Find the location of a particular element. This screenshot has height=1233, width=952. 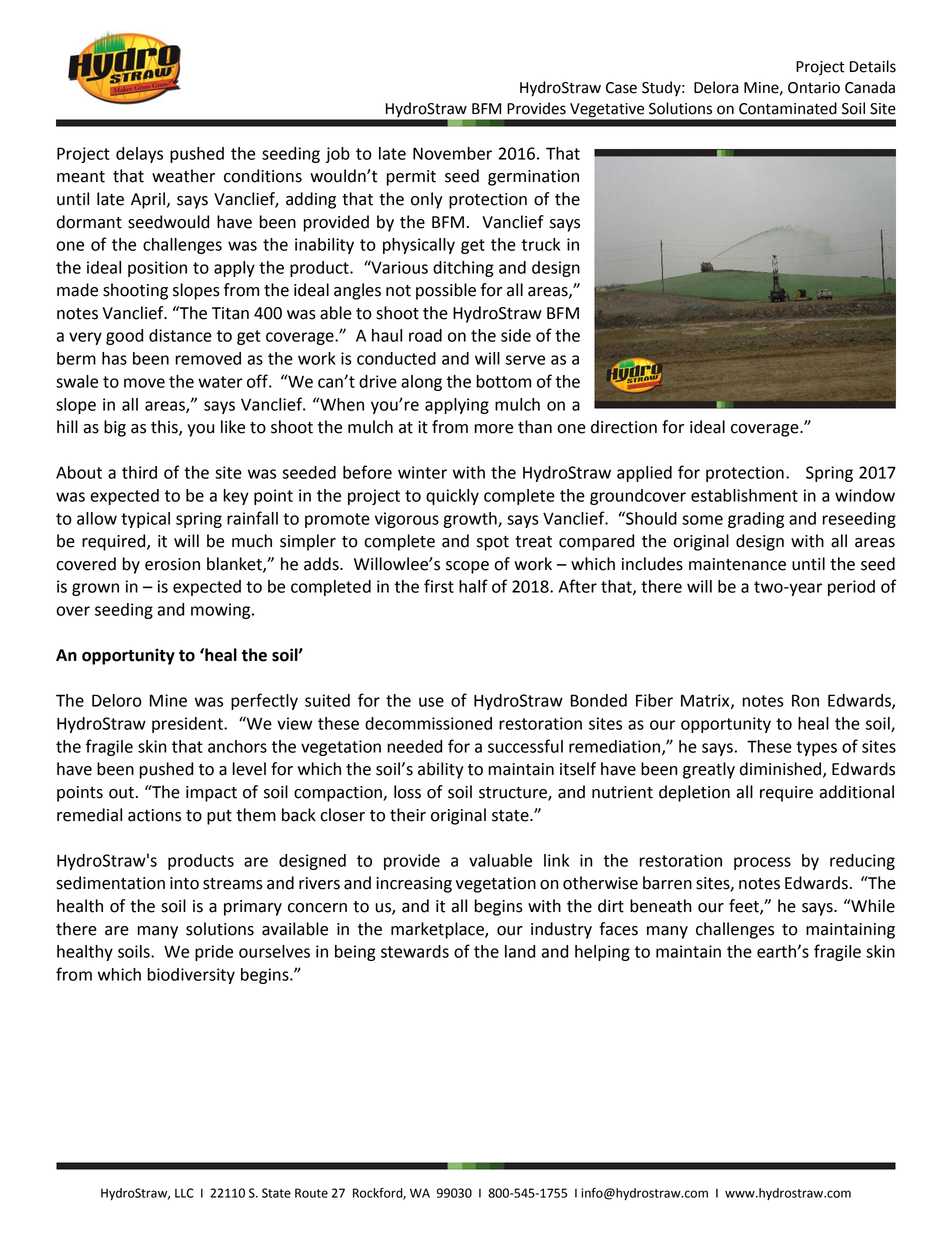

half is located at coordinates (473, 586).
